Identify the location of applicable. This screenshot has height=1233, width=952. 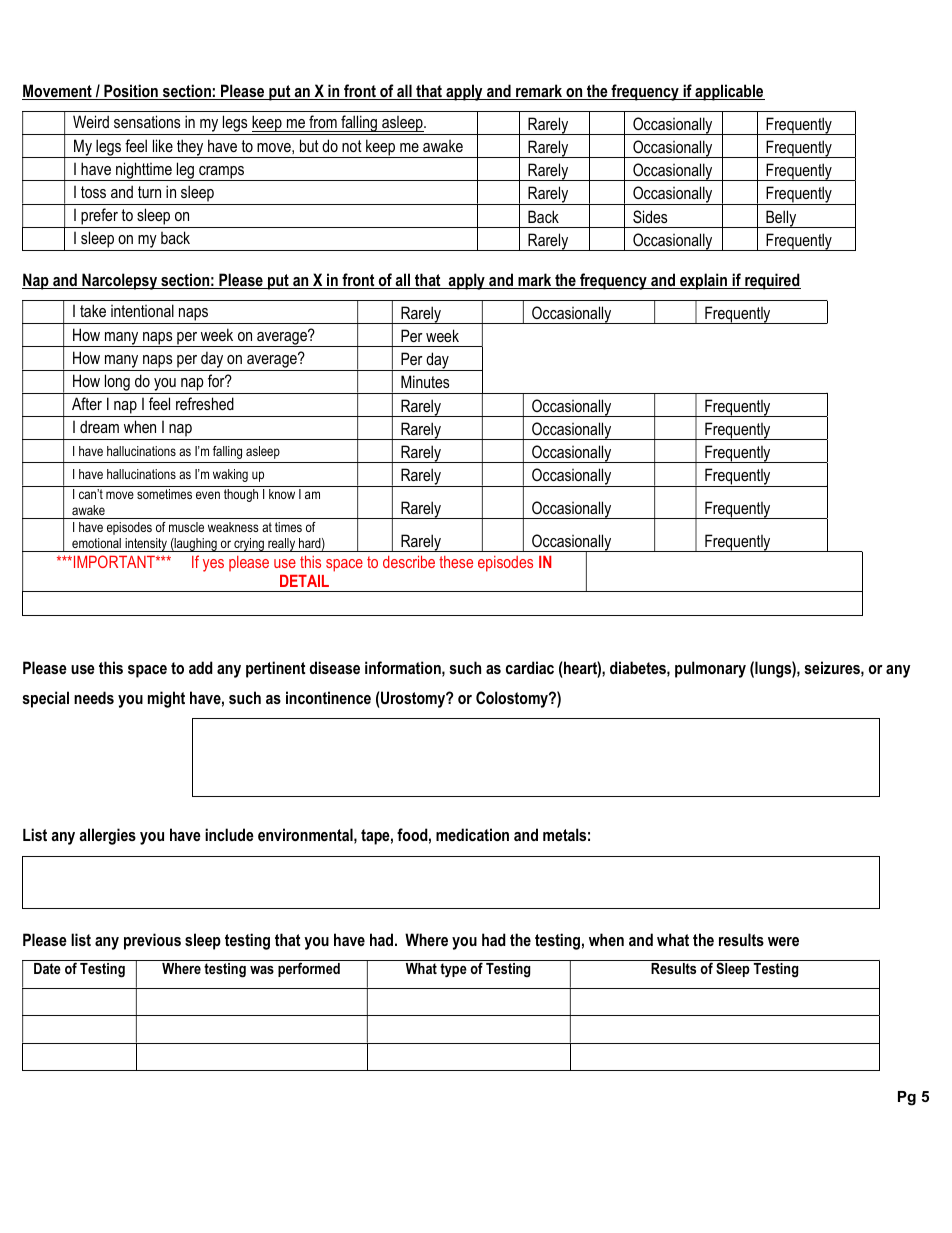
(729, 92).
